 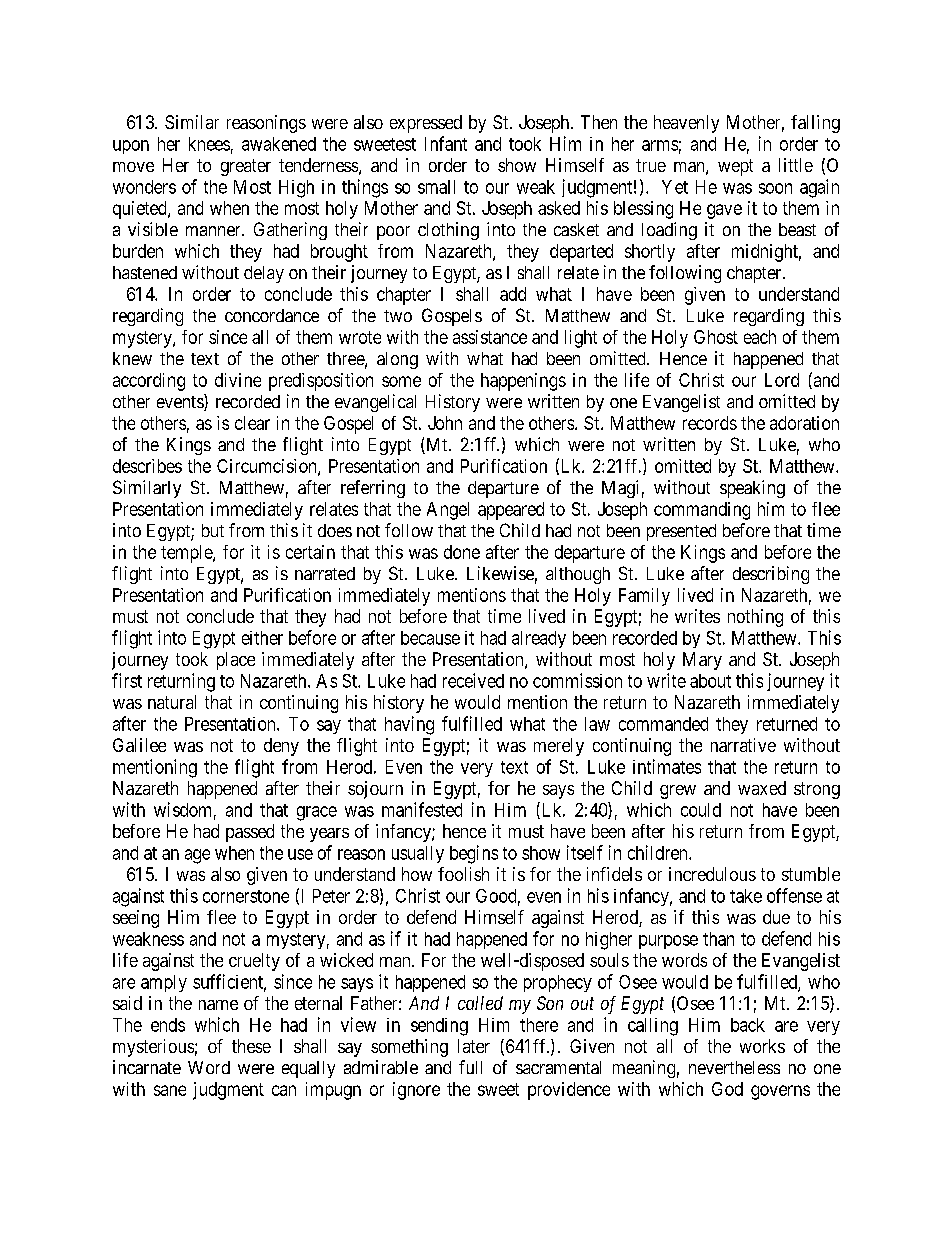 I want to click on because, so click(x=430, y=638).
